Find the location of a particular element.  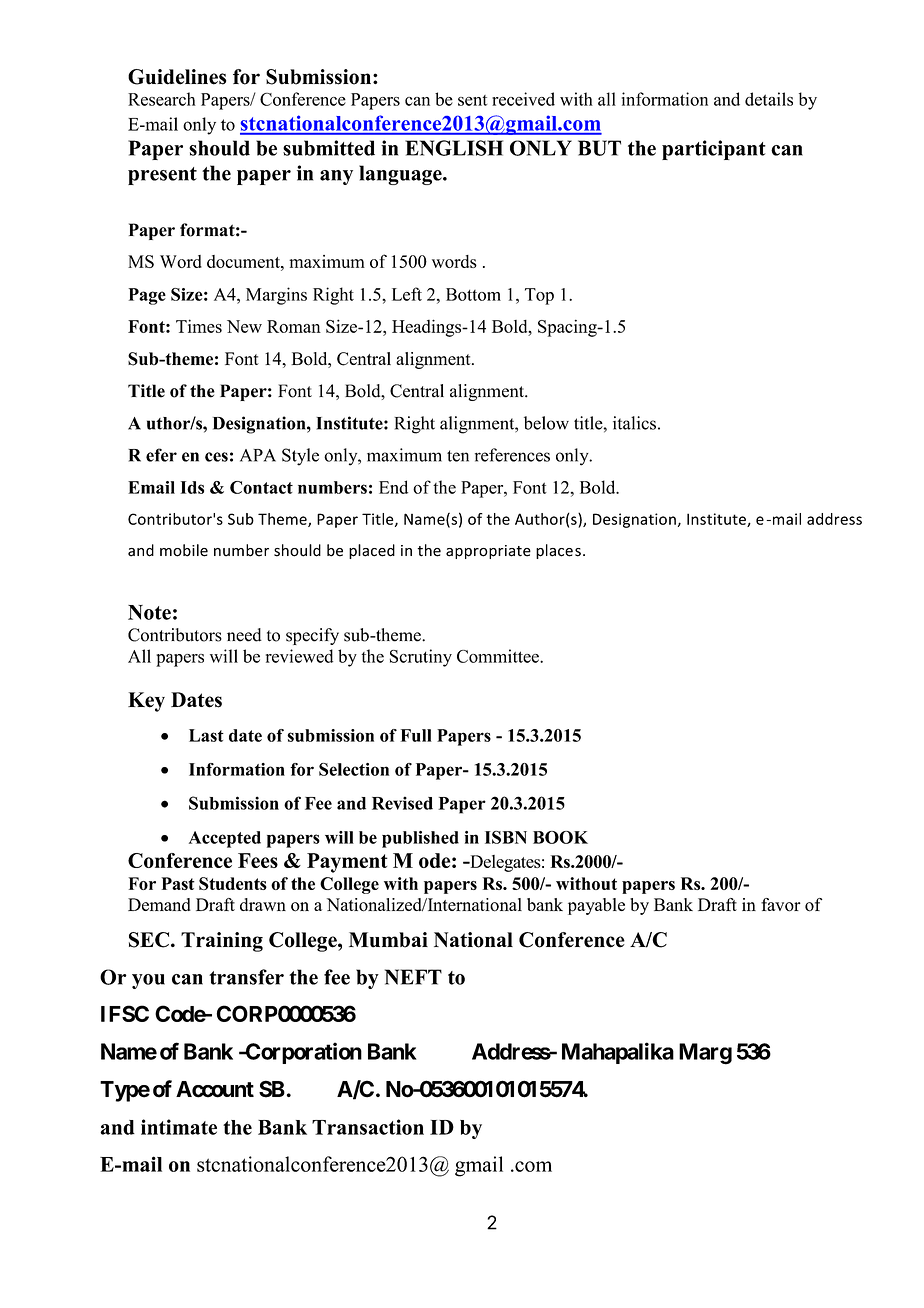

Guidelines is located at coordinates (177, 77).
